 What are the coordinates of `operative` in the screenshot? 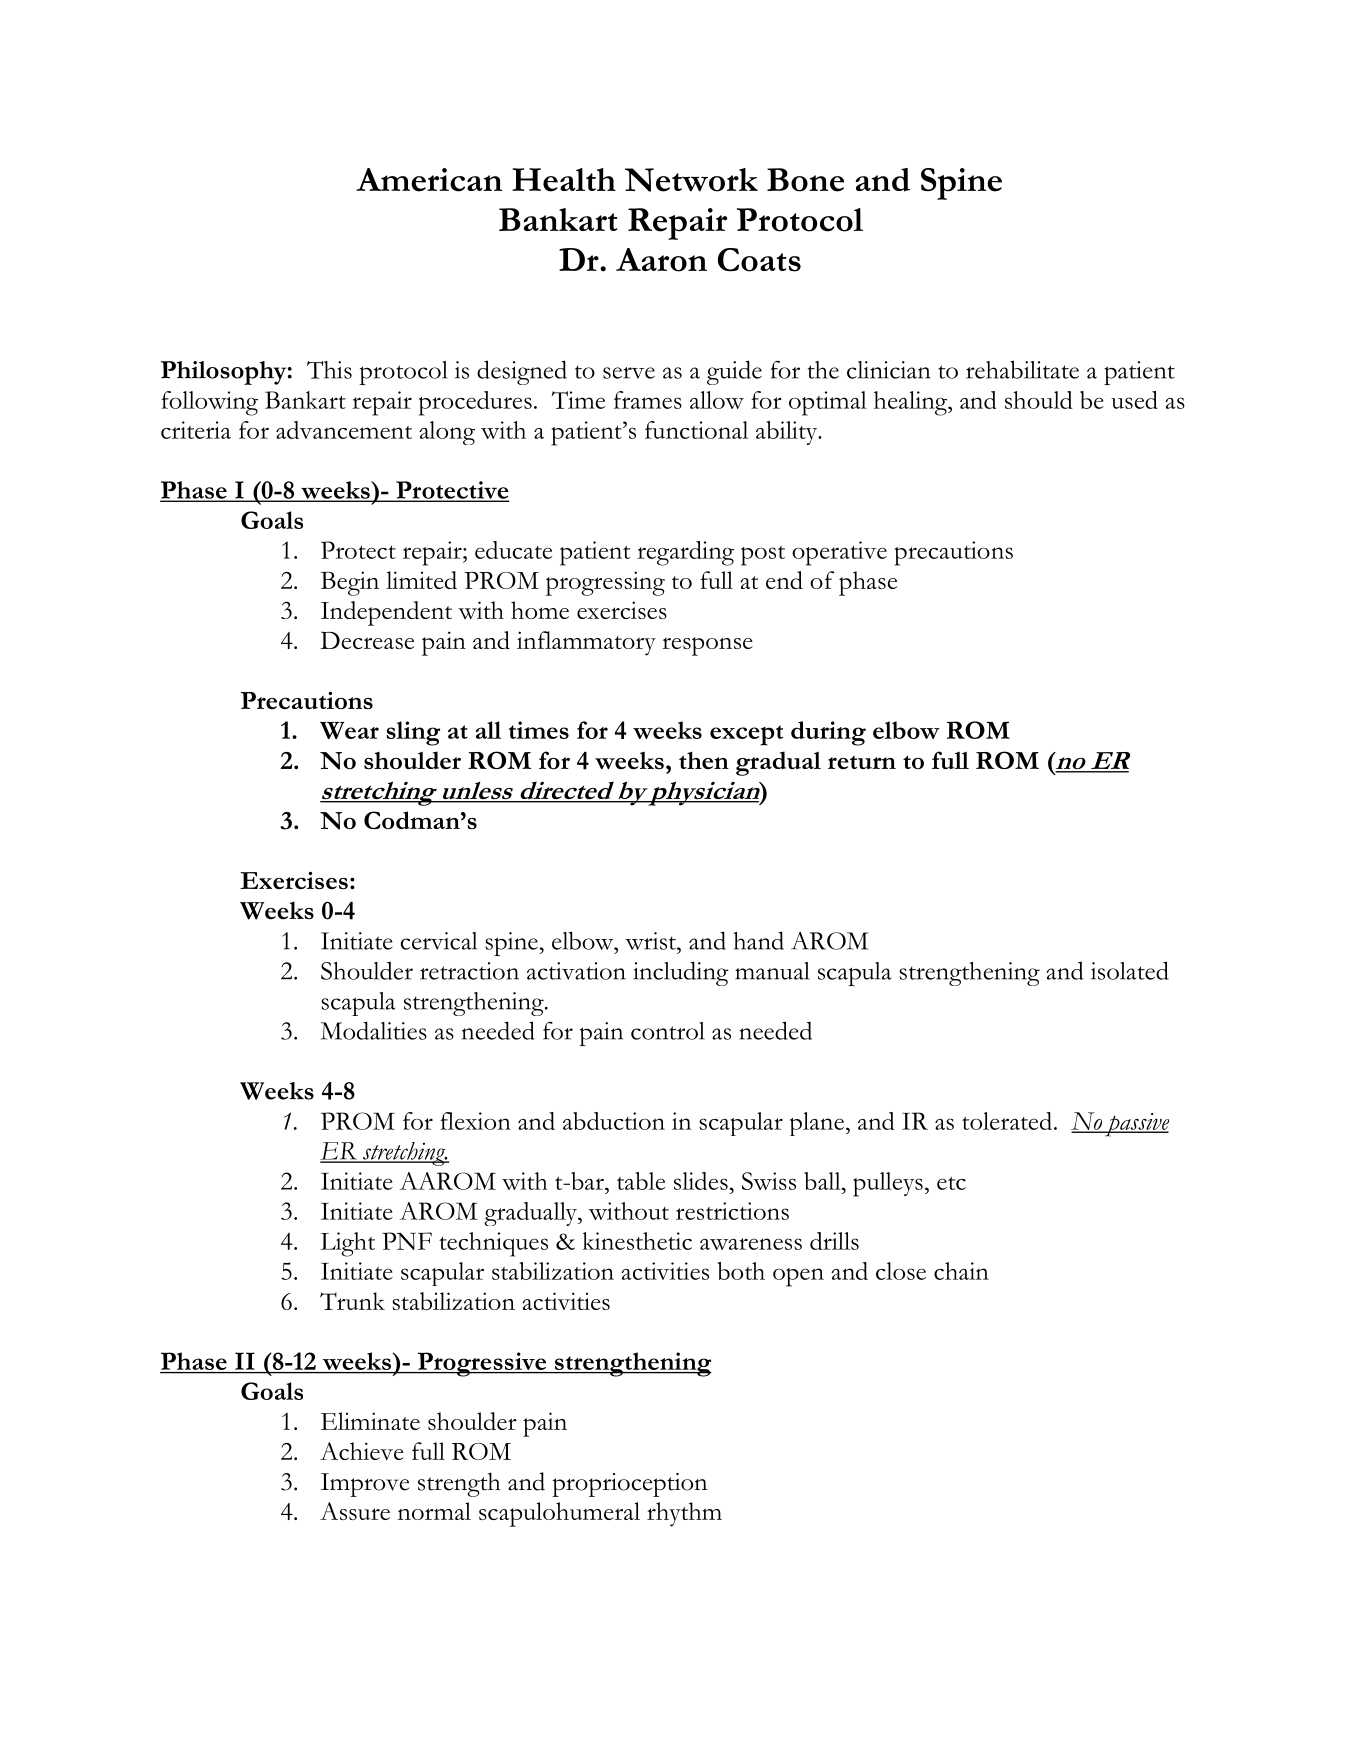 It's located at (839, 553).
